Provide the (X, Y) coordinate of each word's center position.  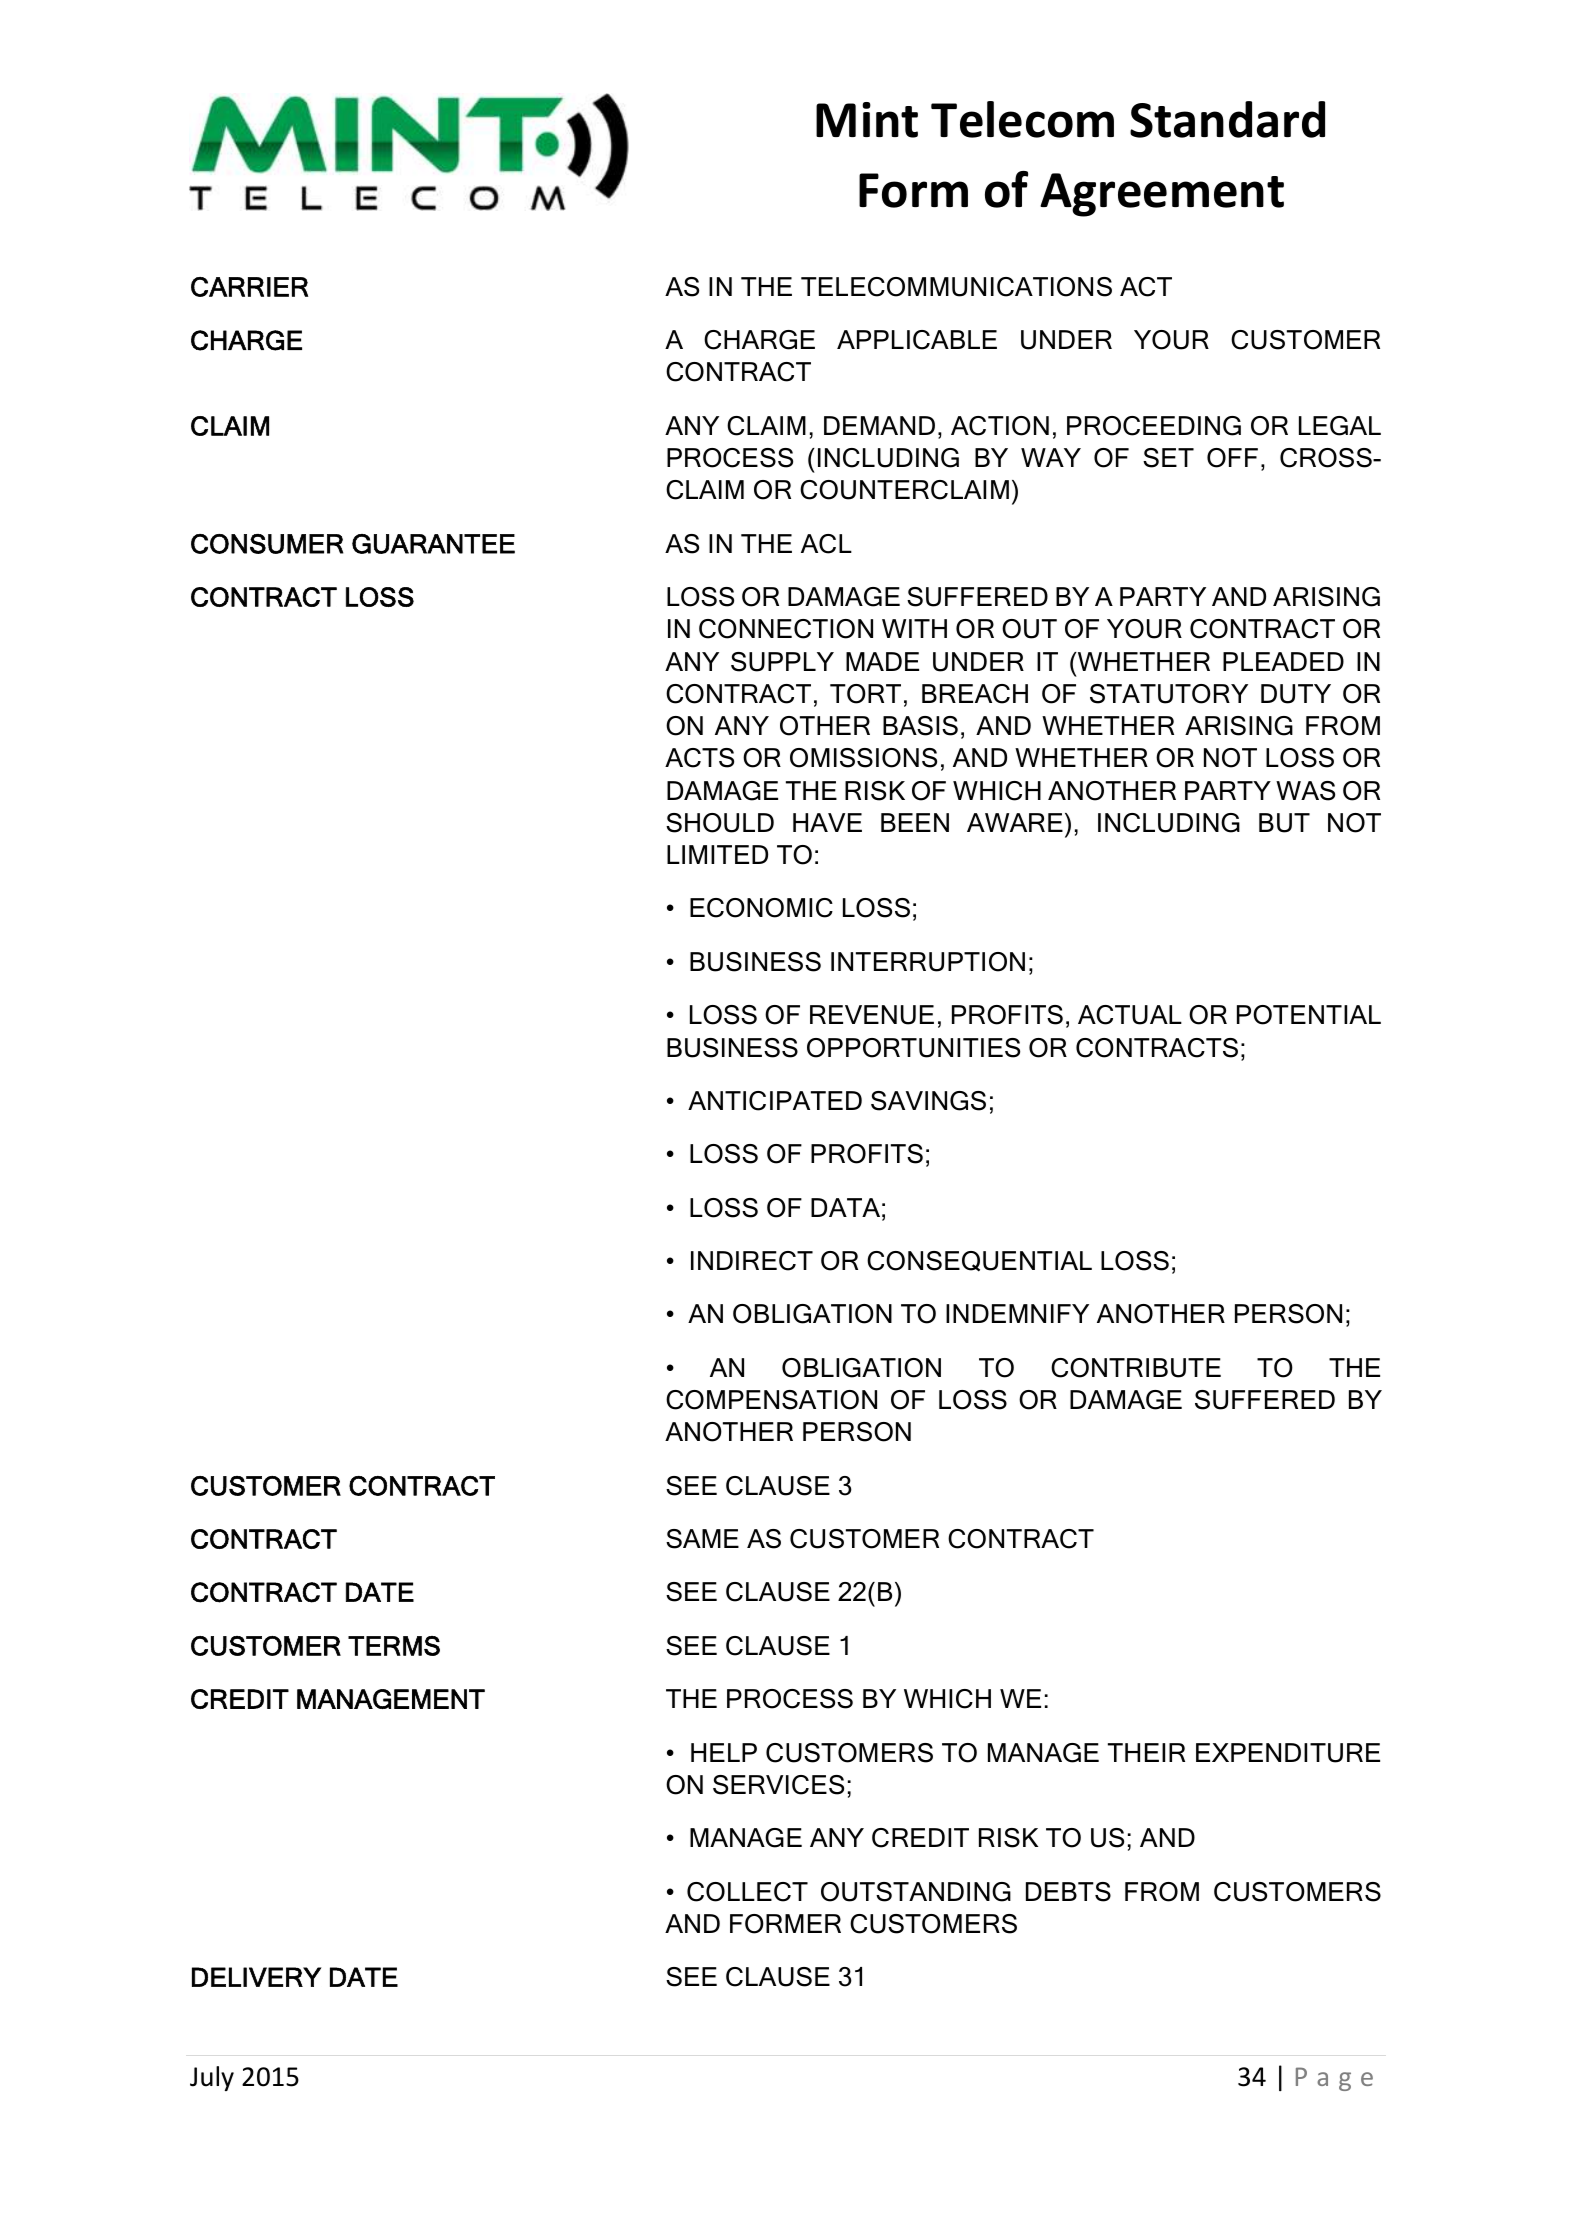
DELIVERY (256, 1977)
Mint (867, 120)
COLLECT (747, 1892)
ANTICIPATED (775, 1101)
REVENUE (872, 1015)
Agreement (1162, 195)
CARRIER (249, 287)
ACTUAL (1130, 1015)
